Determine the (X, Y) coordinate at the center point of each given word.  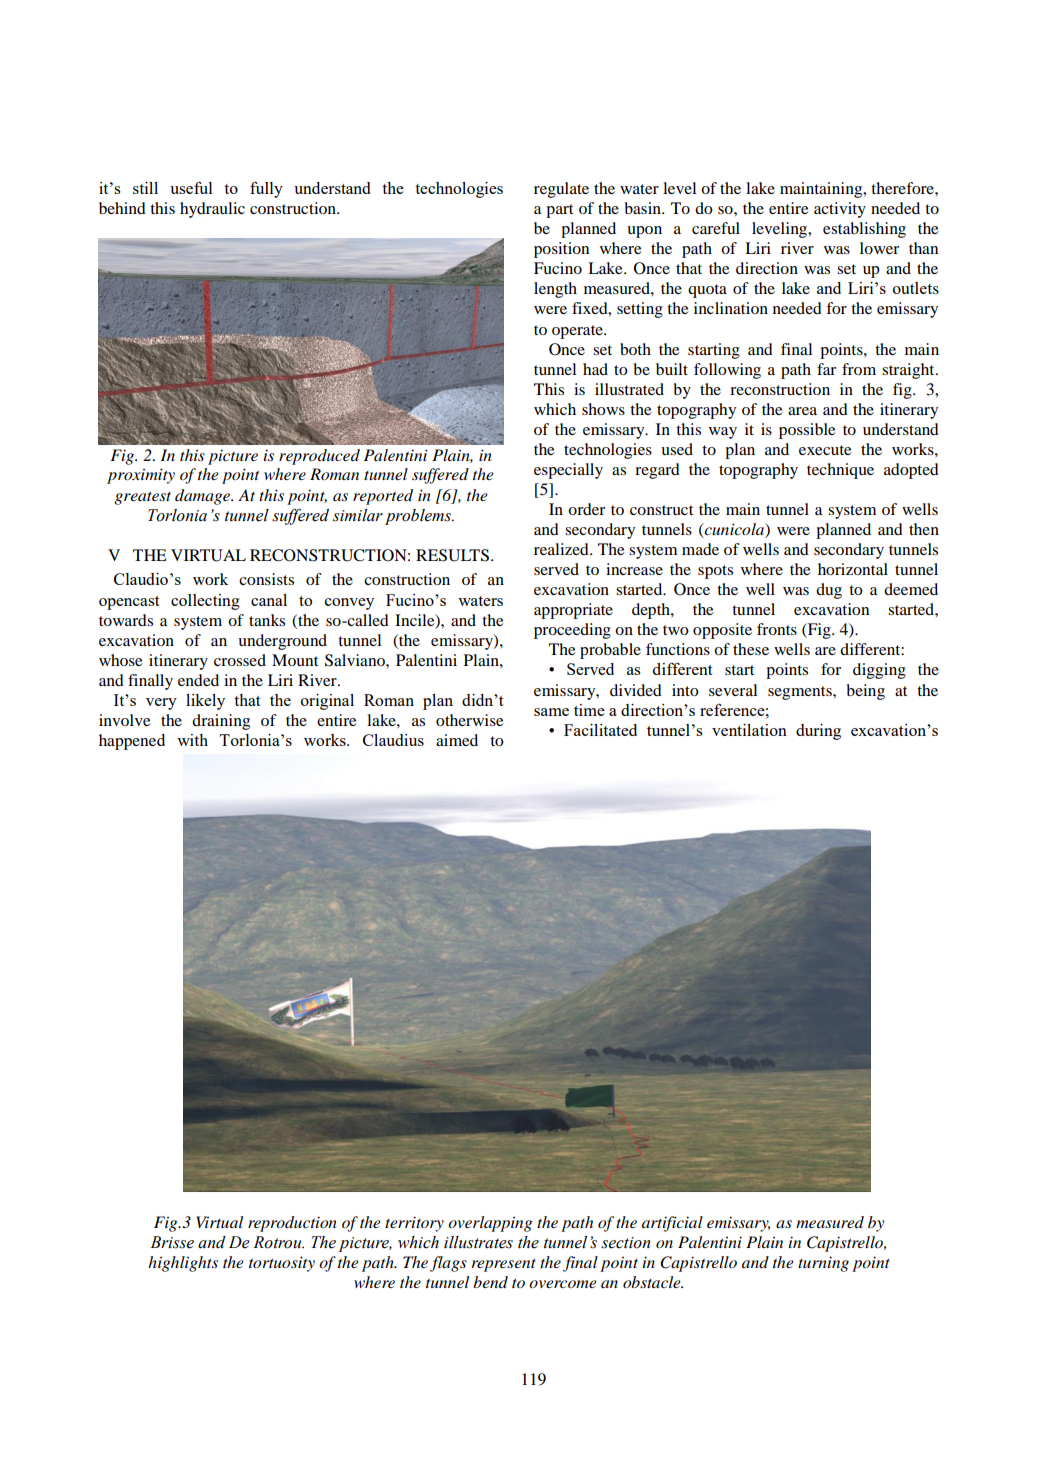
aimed (457, 740)
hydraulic (212, 210)
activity (840, 210)
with (192, 740)
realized (562, 549)
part (559, 211)
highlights (183, 1264)
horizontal (853, 569)
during (818, 732)
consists (266, 579)
